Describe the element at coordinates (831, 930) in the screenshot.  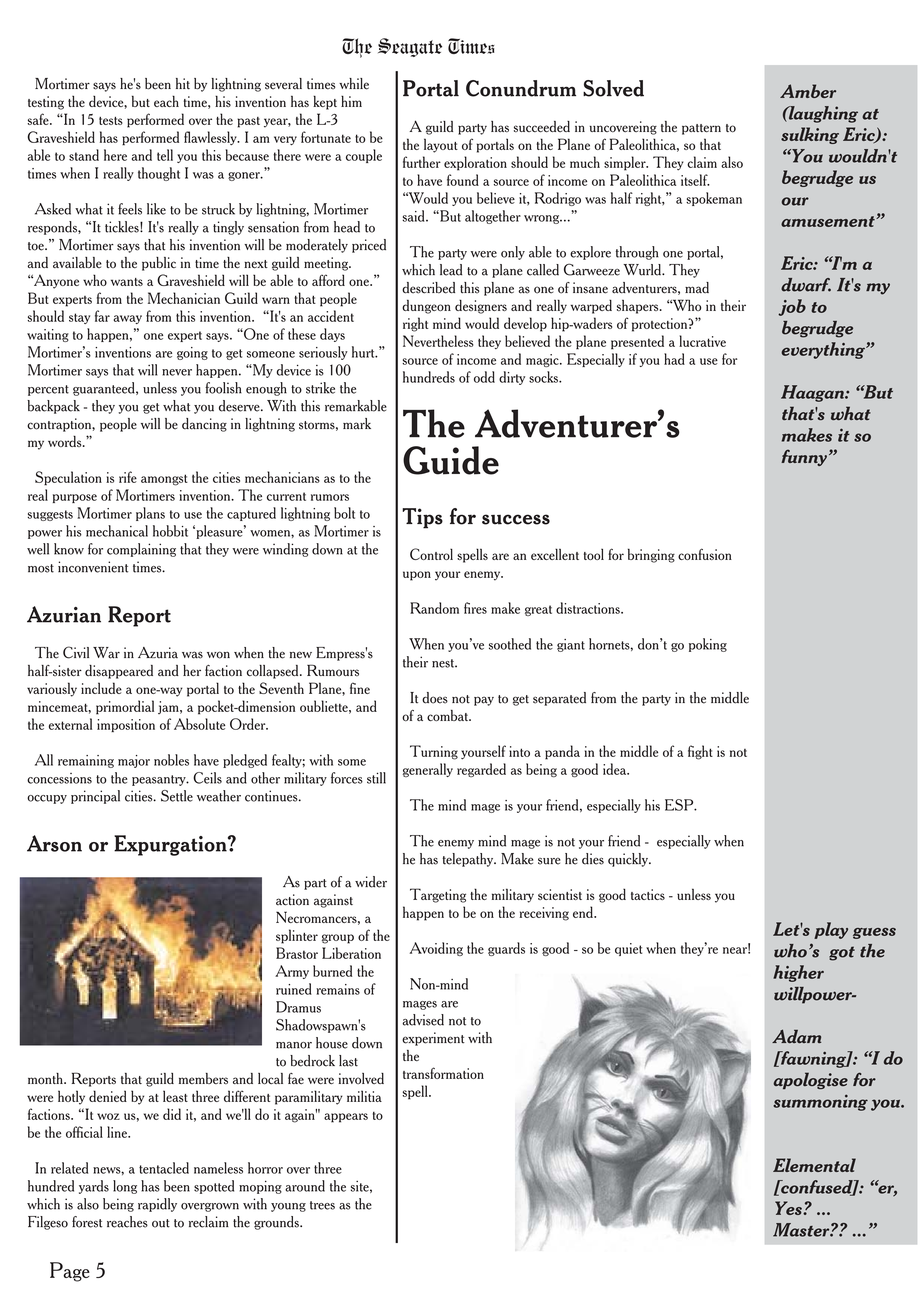
I see `play` at that location.
